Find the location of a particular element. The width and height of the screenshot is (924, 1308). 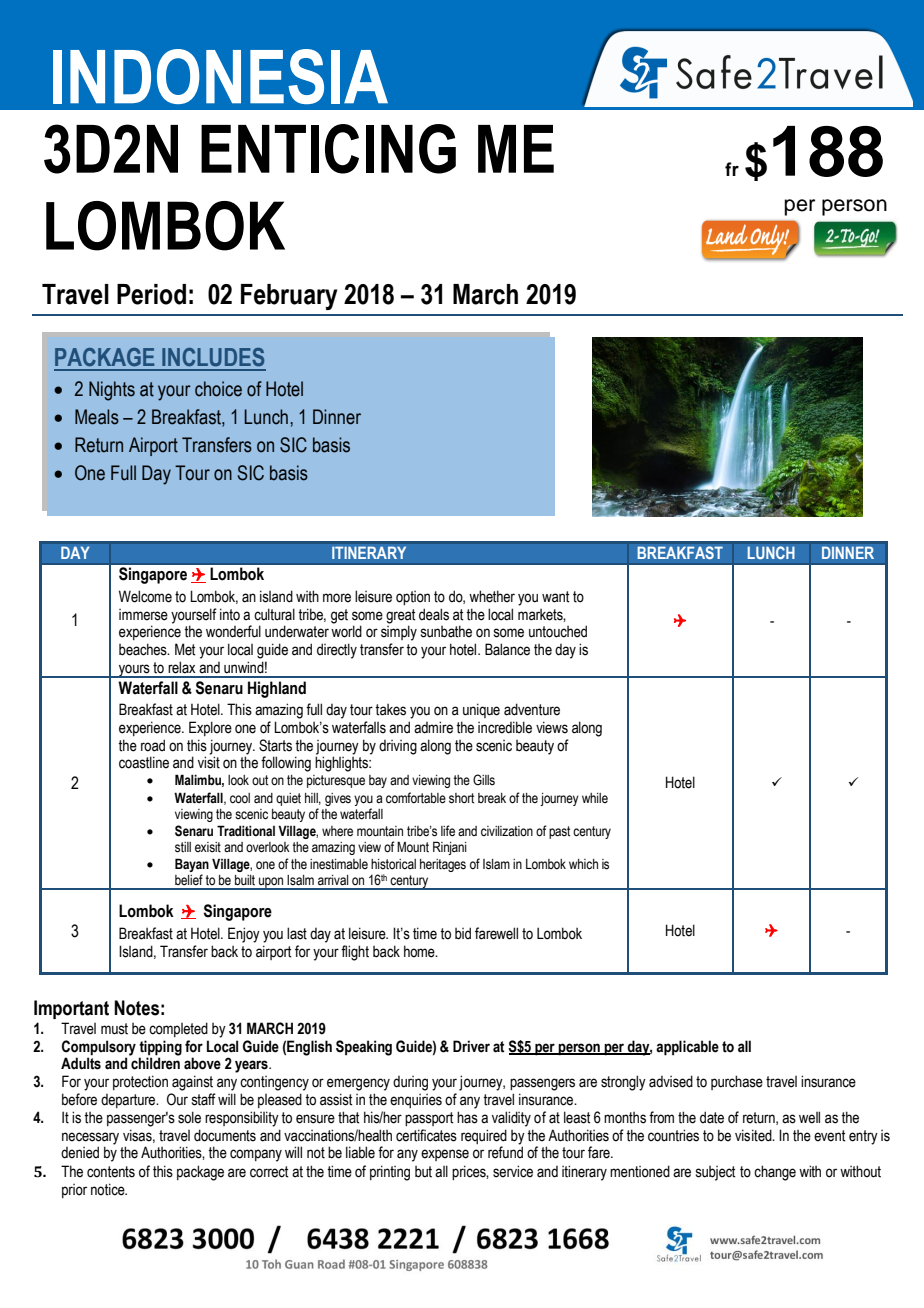

Met is located at coordinates (185, 649).
